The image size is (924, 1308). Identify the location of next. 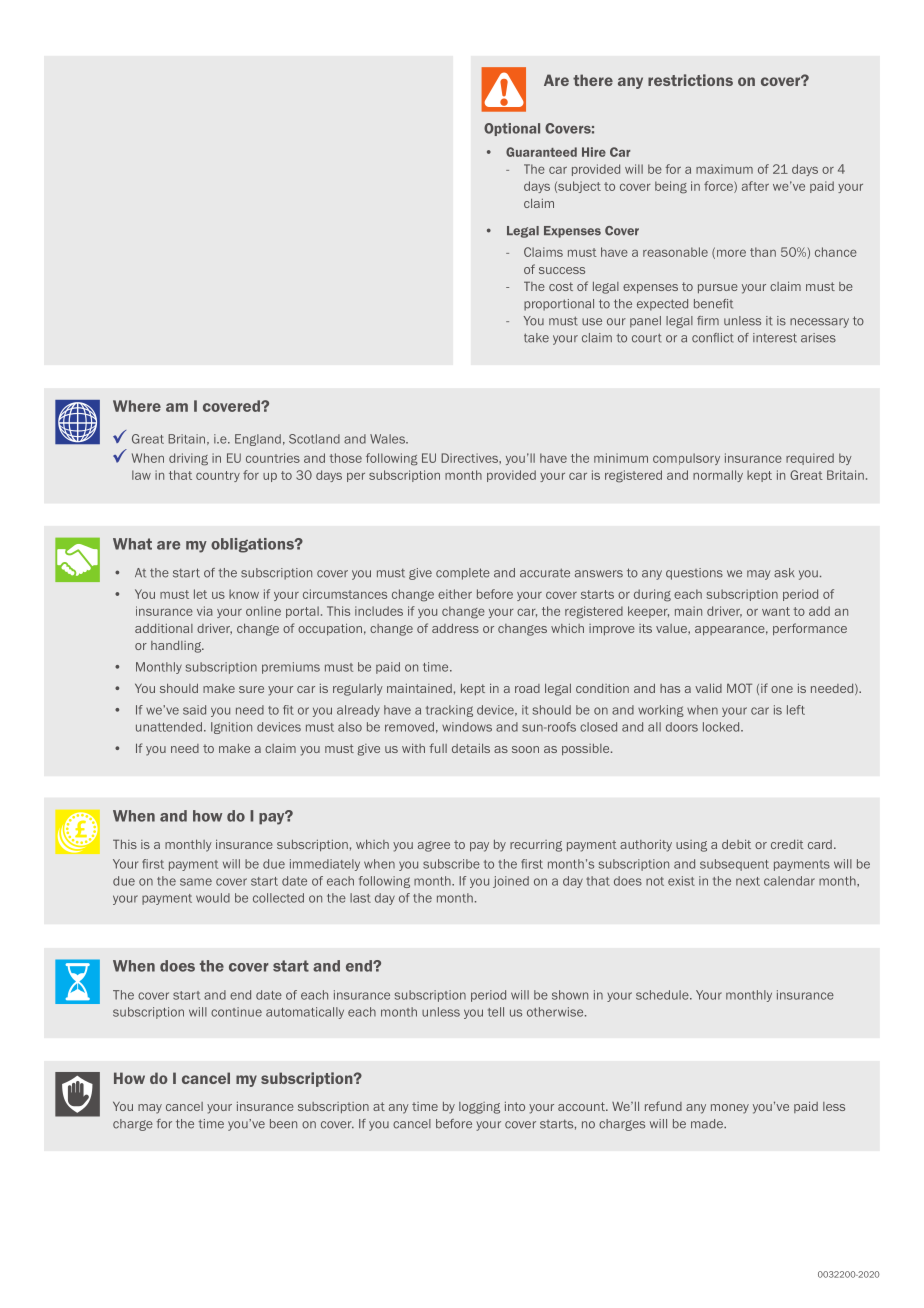
(748, 881).
